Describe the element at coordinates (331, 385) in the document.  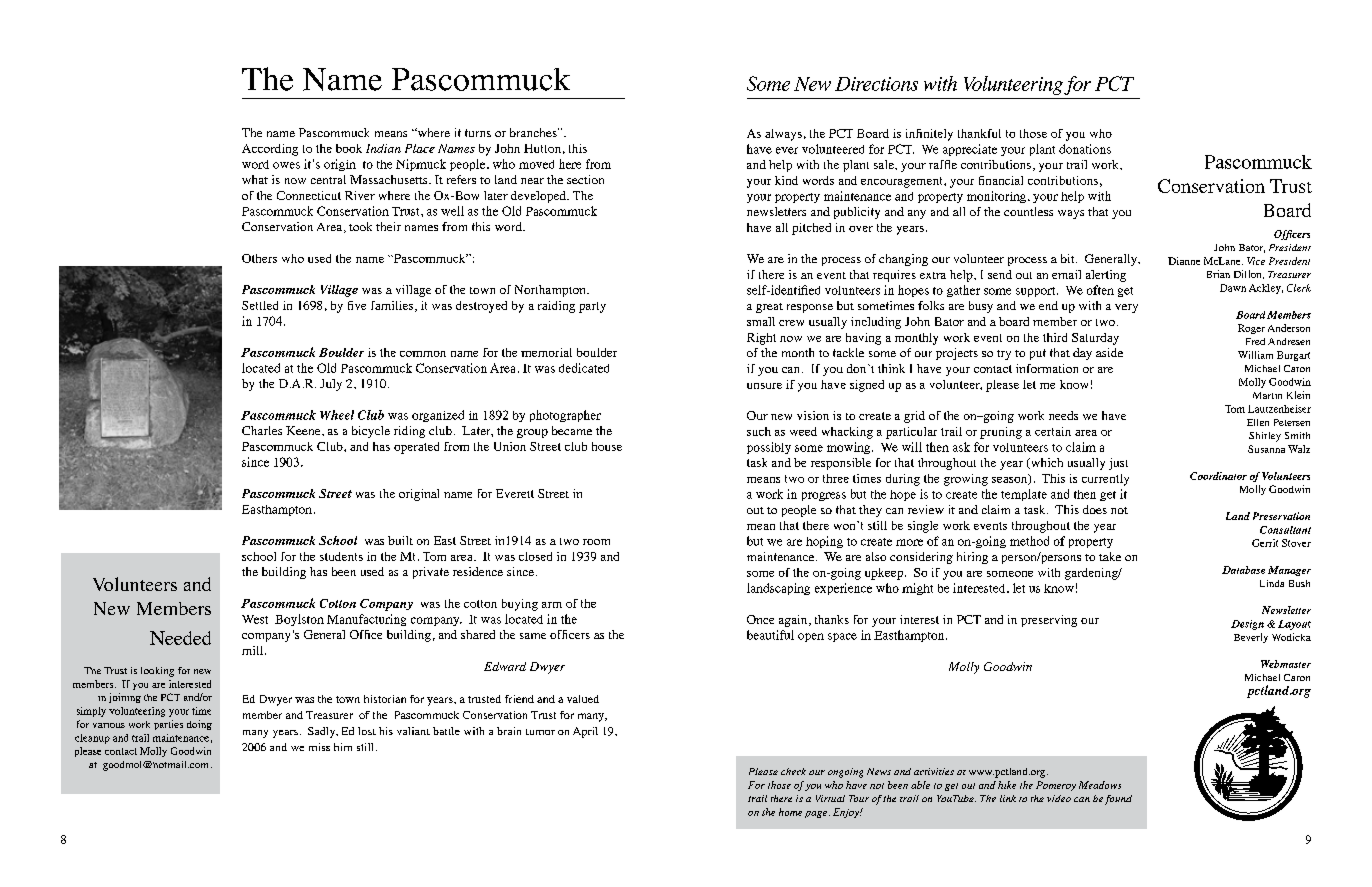
I see `July` at that location.
